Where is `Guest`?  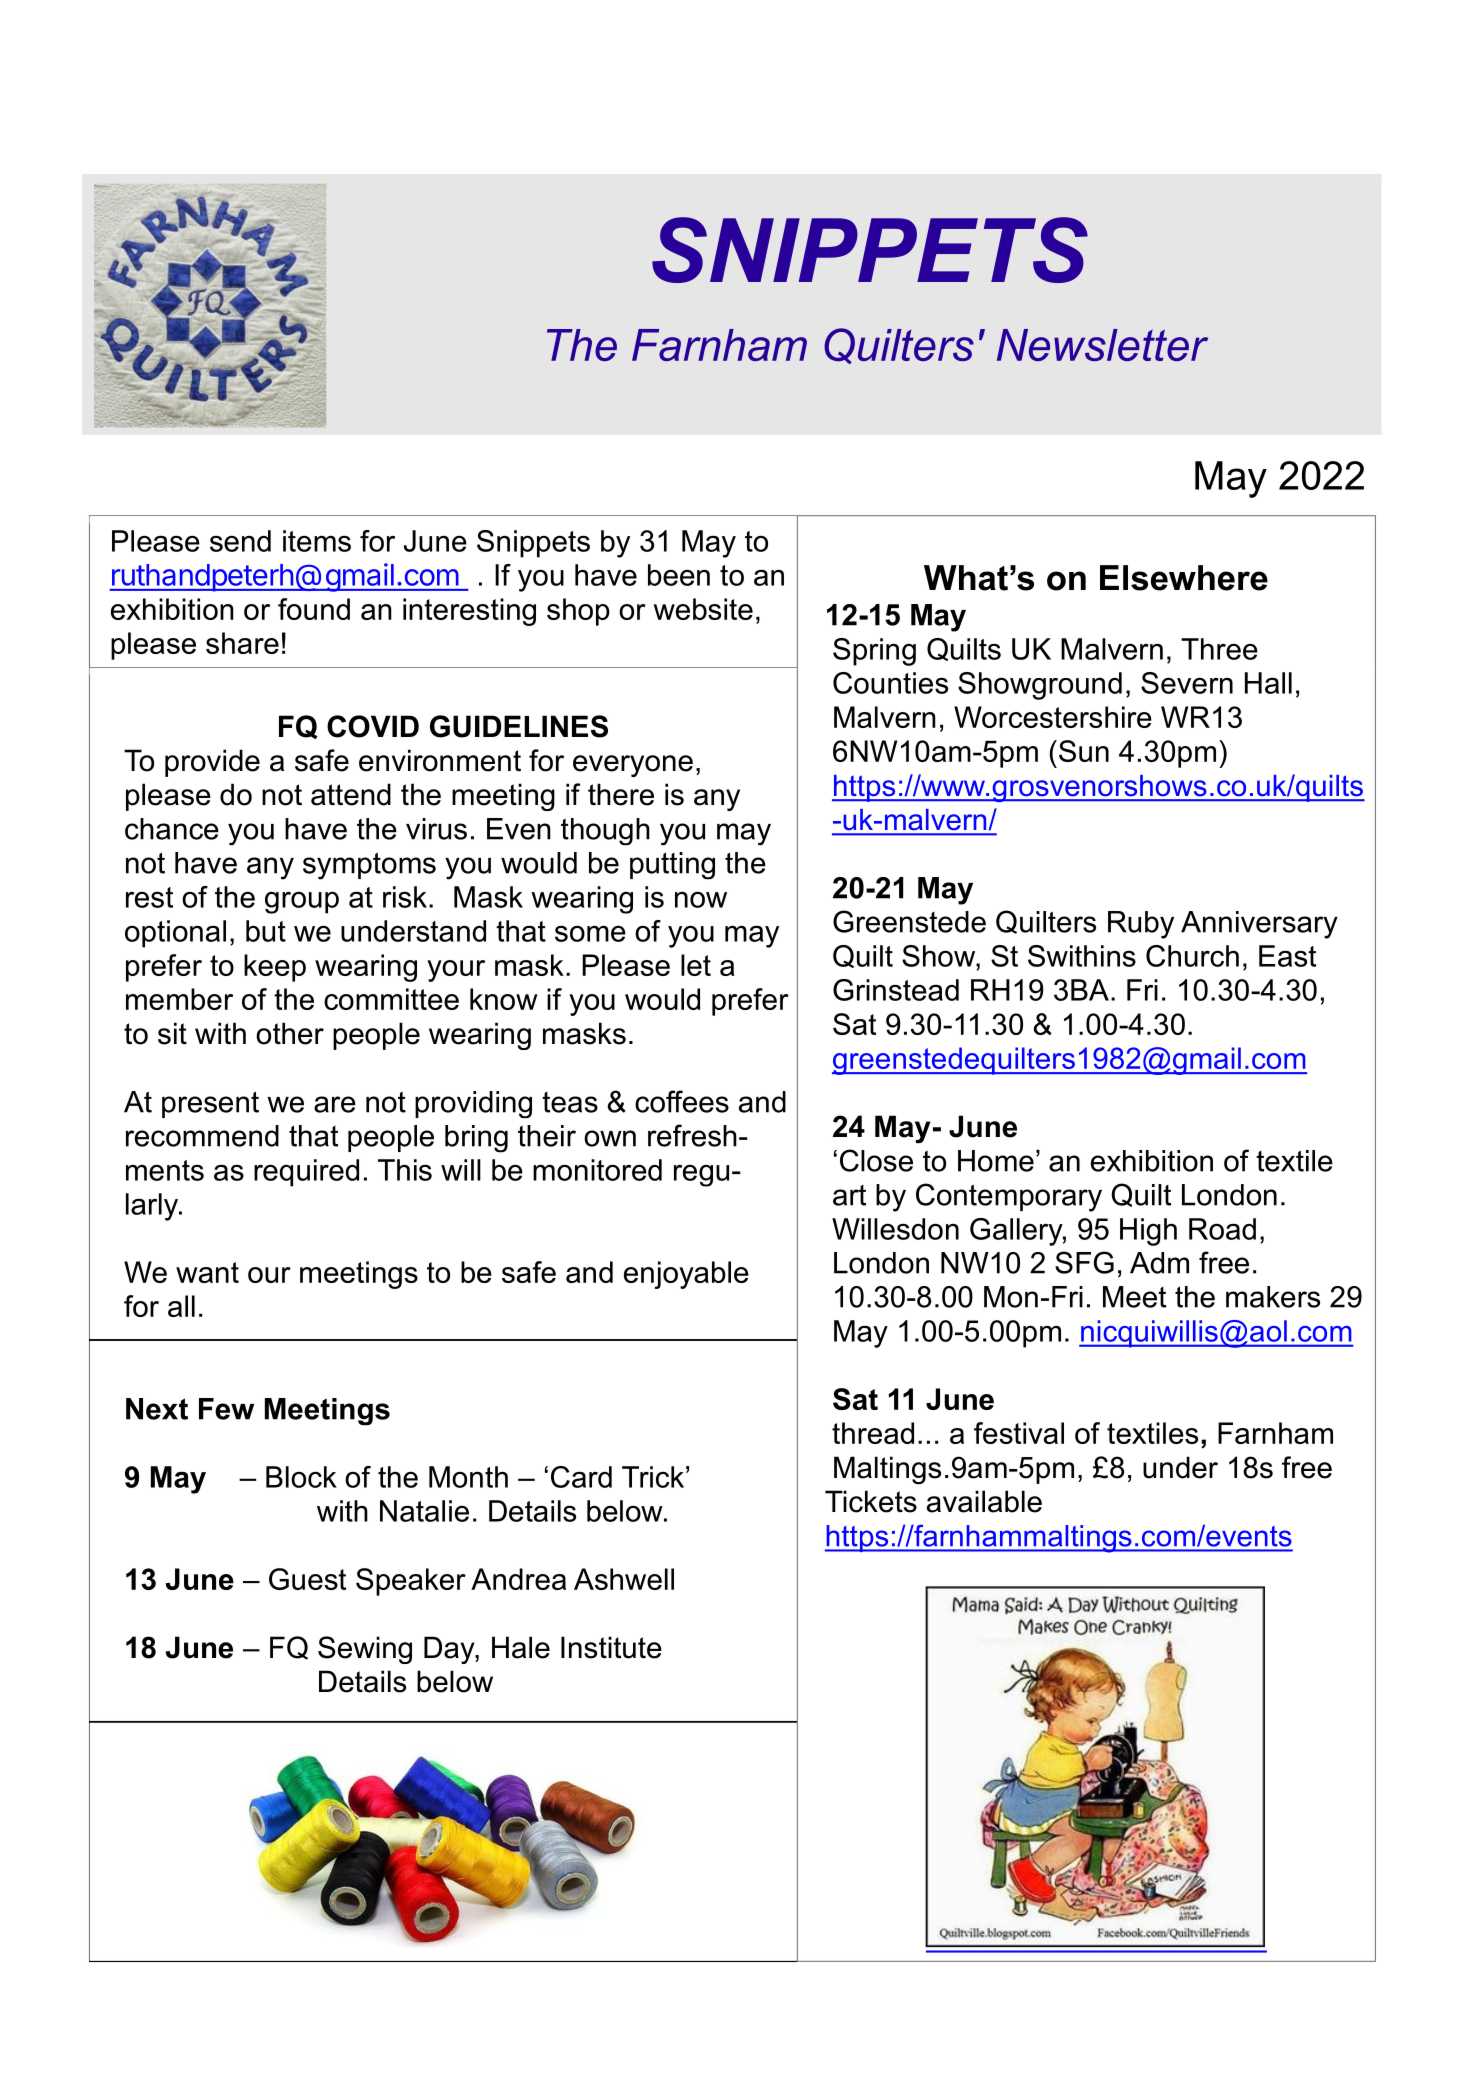 Guest is located at coordinates (307, 1579).
